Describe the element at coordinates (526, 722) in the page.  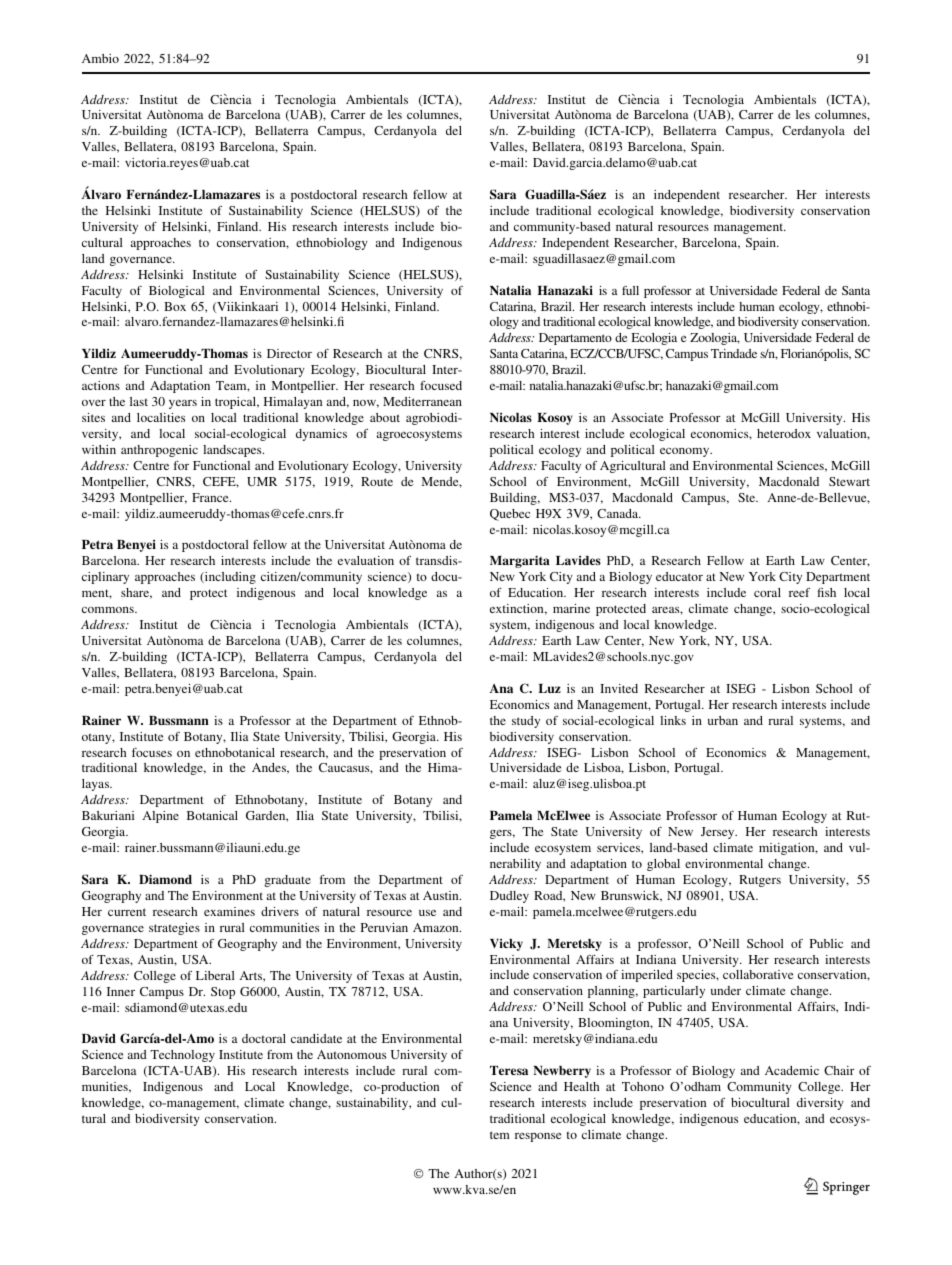
I see `study` at that location.
